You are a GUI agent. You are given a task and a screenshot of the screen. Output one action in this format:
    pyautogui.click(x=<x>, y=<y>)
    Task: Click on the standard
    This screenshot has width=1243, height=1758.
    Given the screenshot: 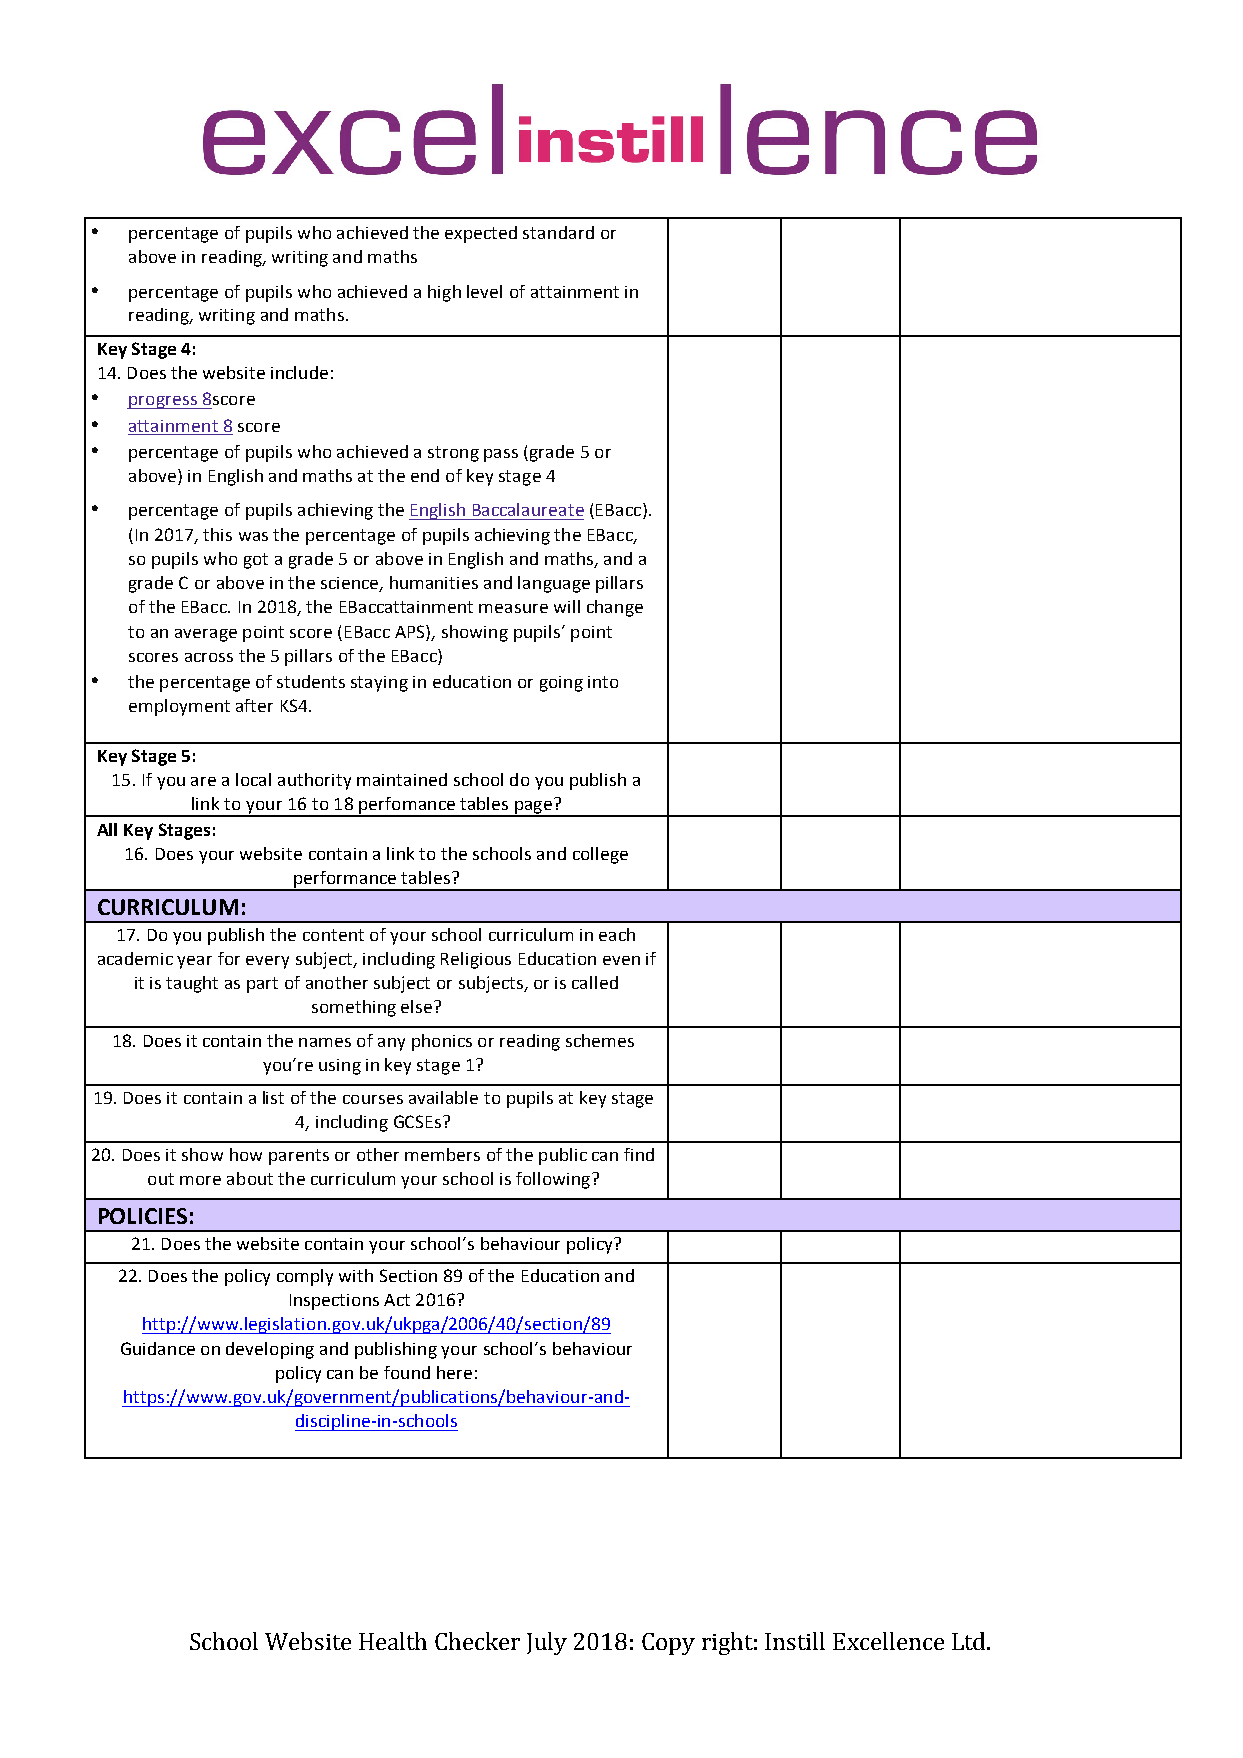 What is the action you would take?
    pyautogui.click(x=558, y=232)
